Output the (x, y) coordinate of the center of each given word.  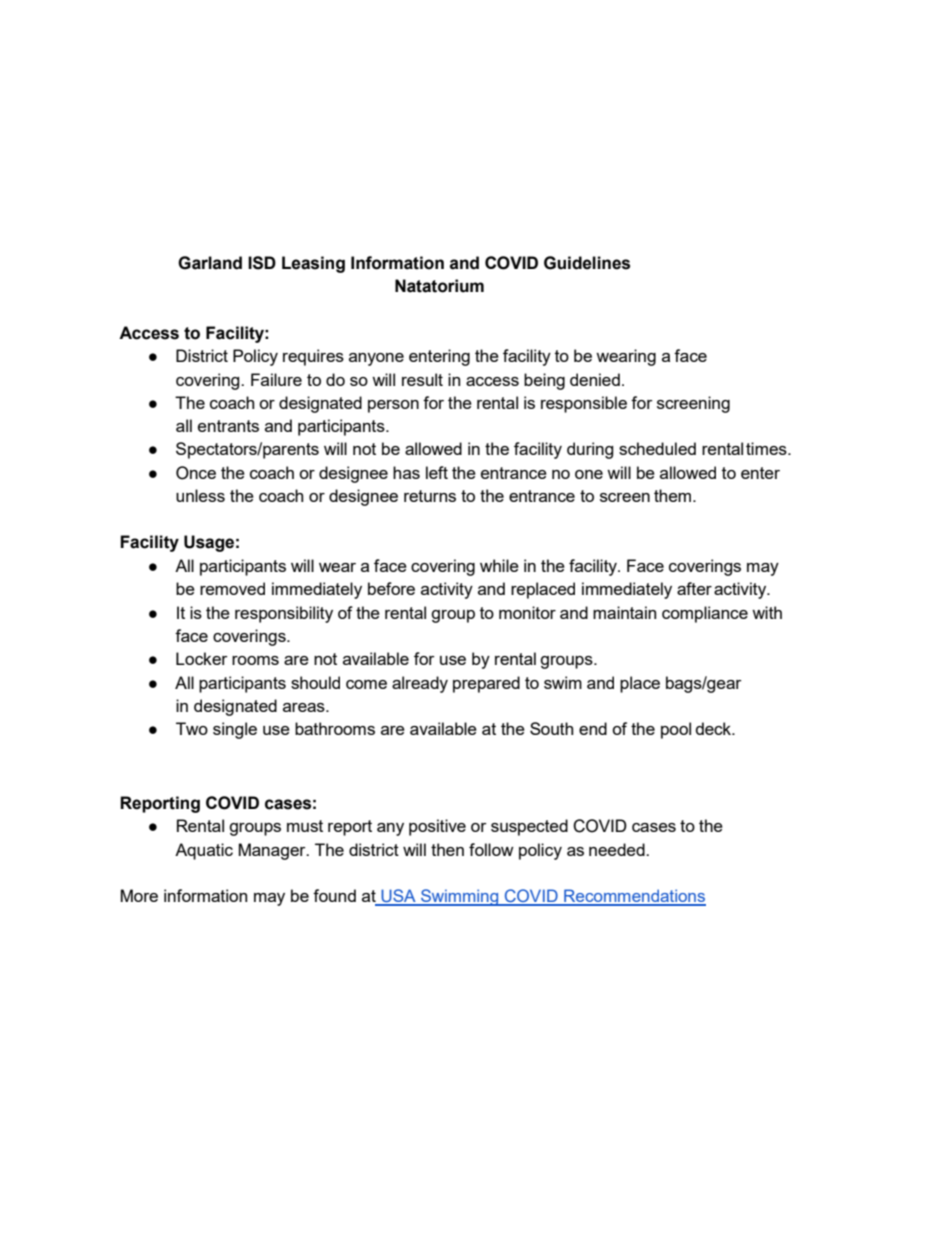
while (499, 565)
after (694, 588)
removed (232, 588)
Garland (210, 263)
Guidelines (587, 263)
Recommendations (634, 897)
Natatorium (439, 286)
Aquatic (204, 851)
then (447, 849)
